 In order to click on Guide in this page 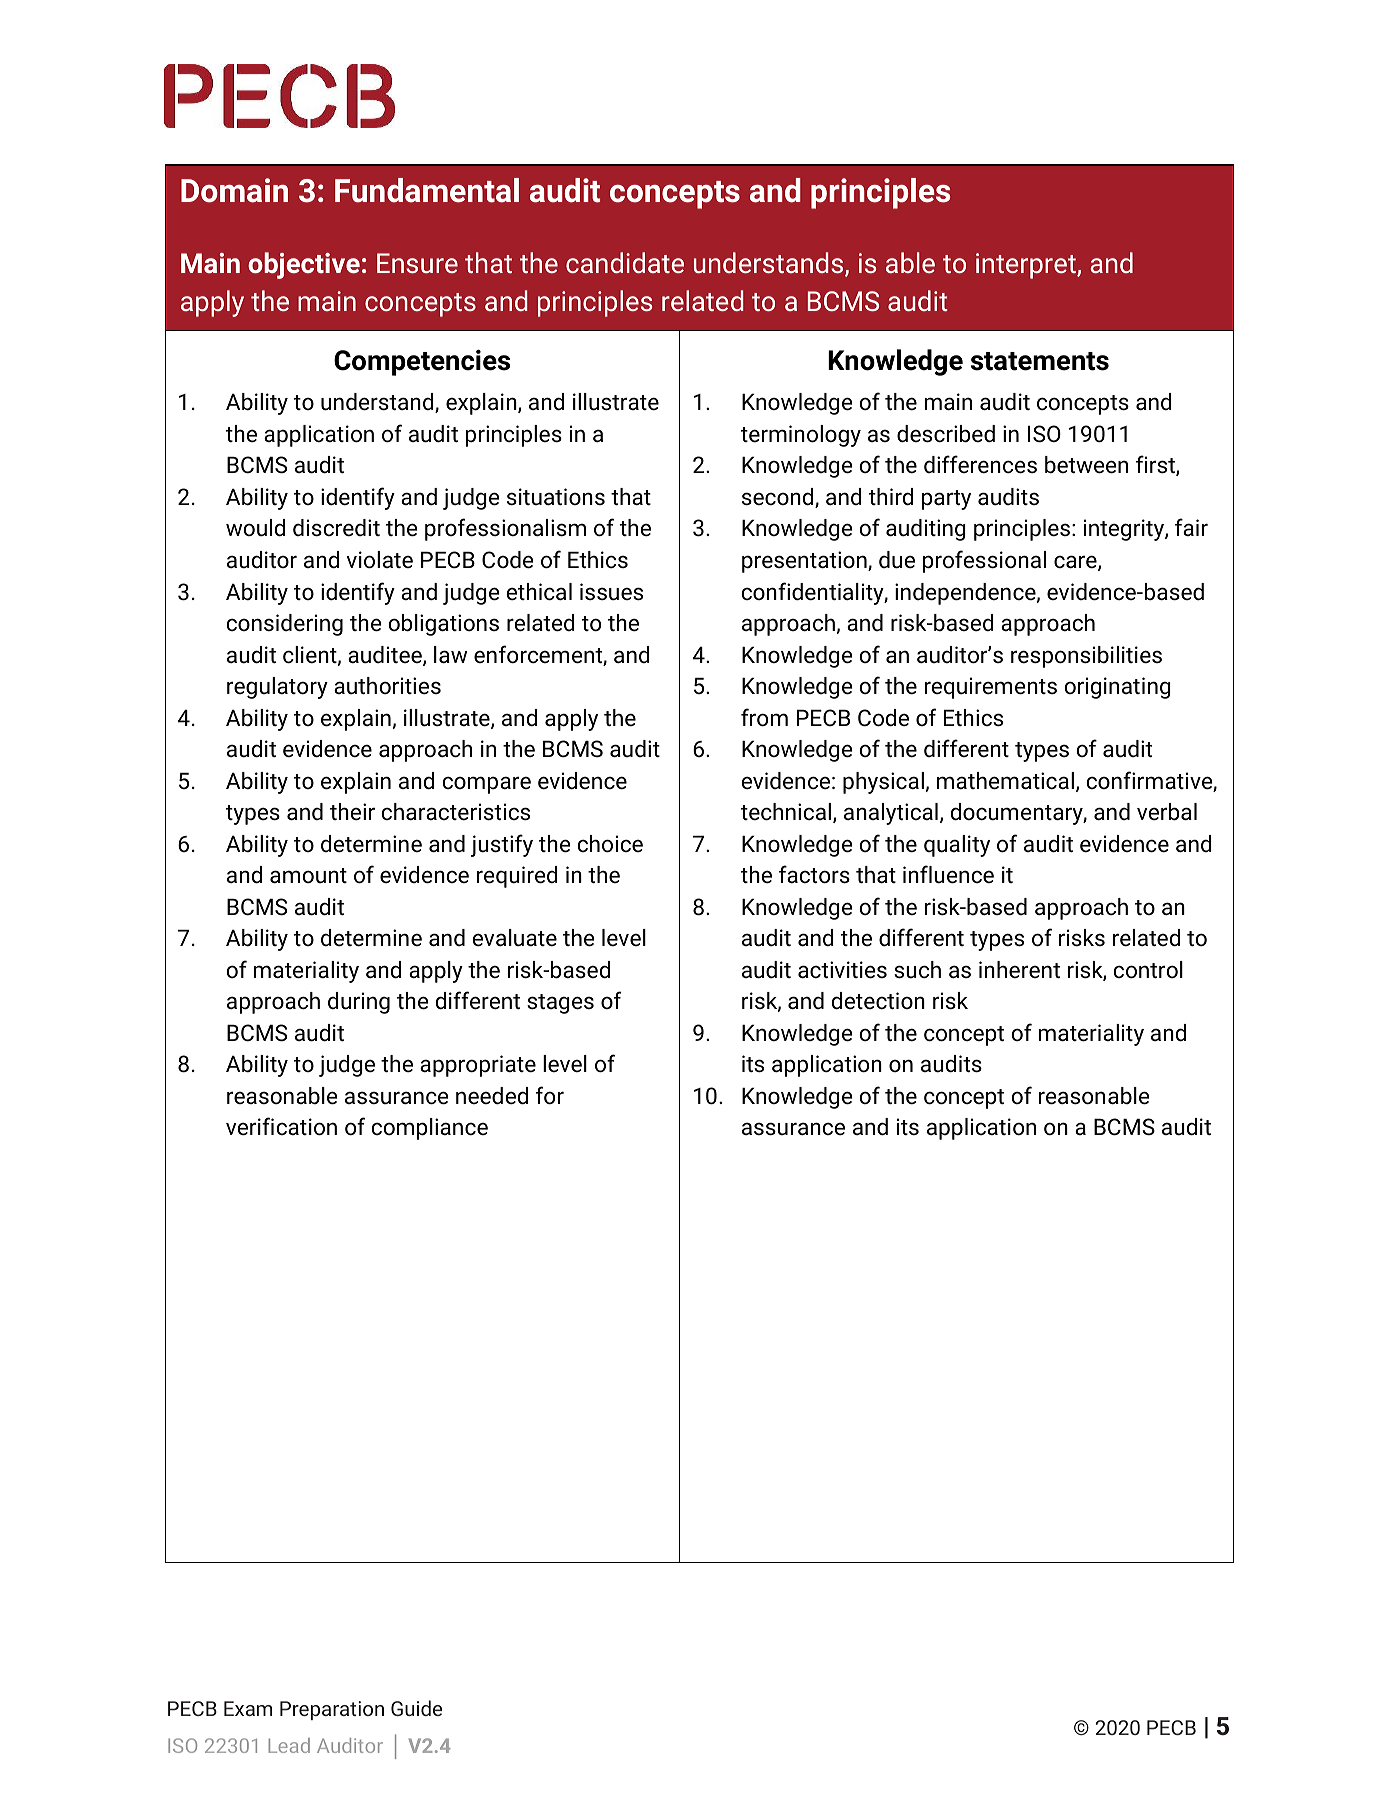, I will do `click(416, 1708)`.
